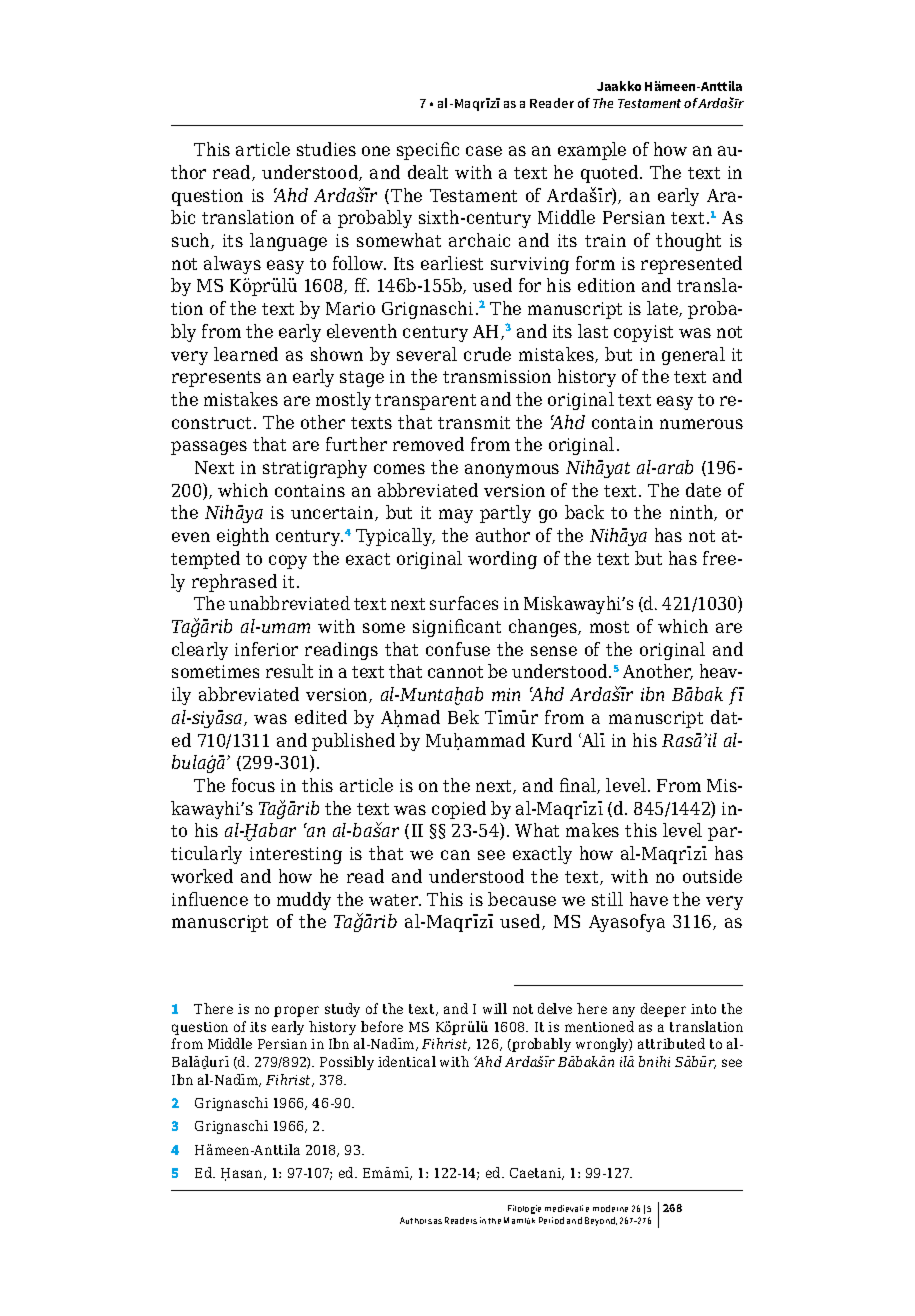  Describe the element at coordinates (288, 242) in the page. I see `language` at that location.
